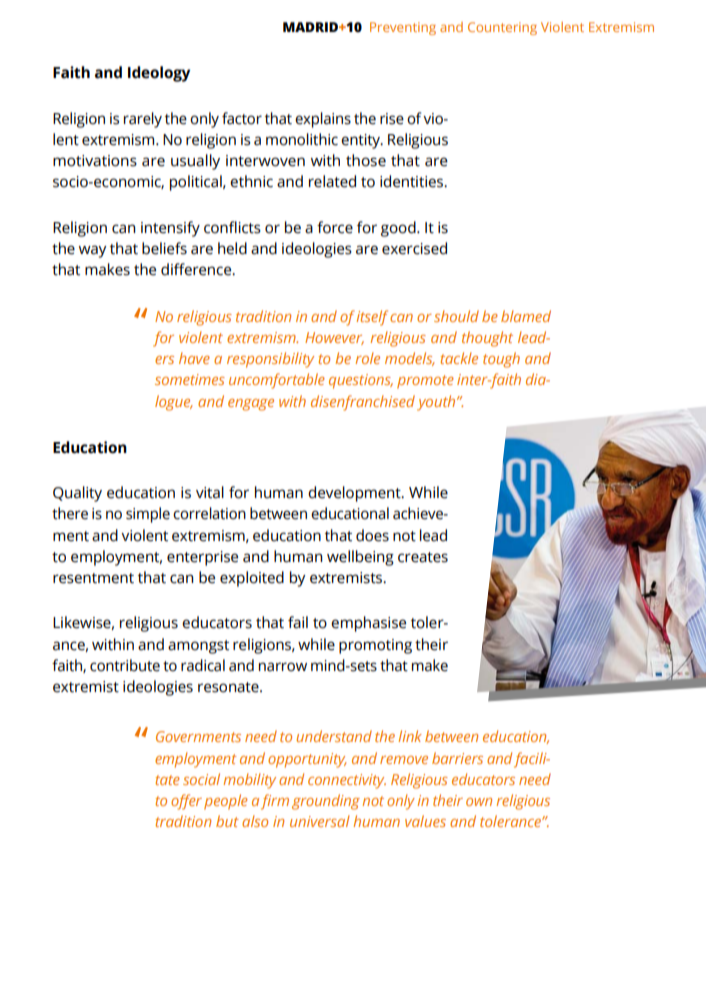 The width and height of the screenshot is (706, 1002). Describe the element at coordinates (190, 379) in the screenshot. I see `sometimes` at that location.
